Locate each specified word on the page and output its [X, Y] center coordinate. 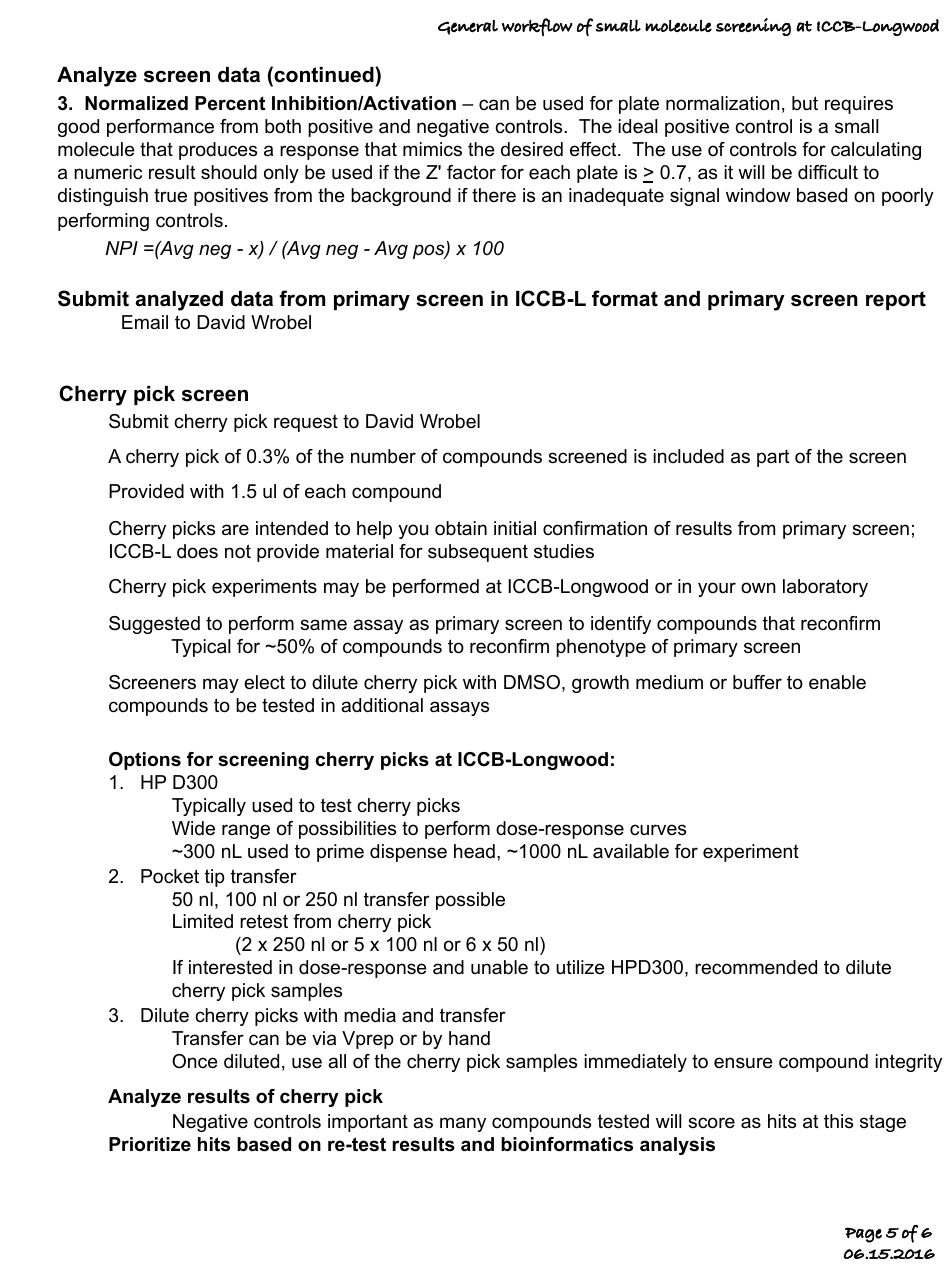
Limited [203, 921]
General [468, 27]
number [383, 456]
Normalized [136, 103]
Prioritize [150, 1144]
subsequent [478, 553]
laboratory [825, 588]
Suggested [154, 625]
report [896, 300]
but [805, 103]
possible [470, 901]
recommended [756, 967]
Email [145, 322]
